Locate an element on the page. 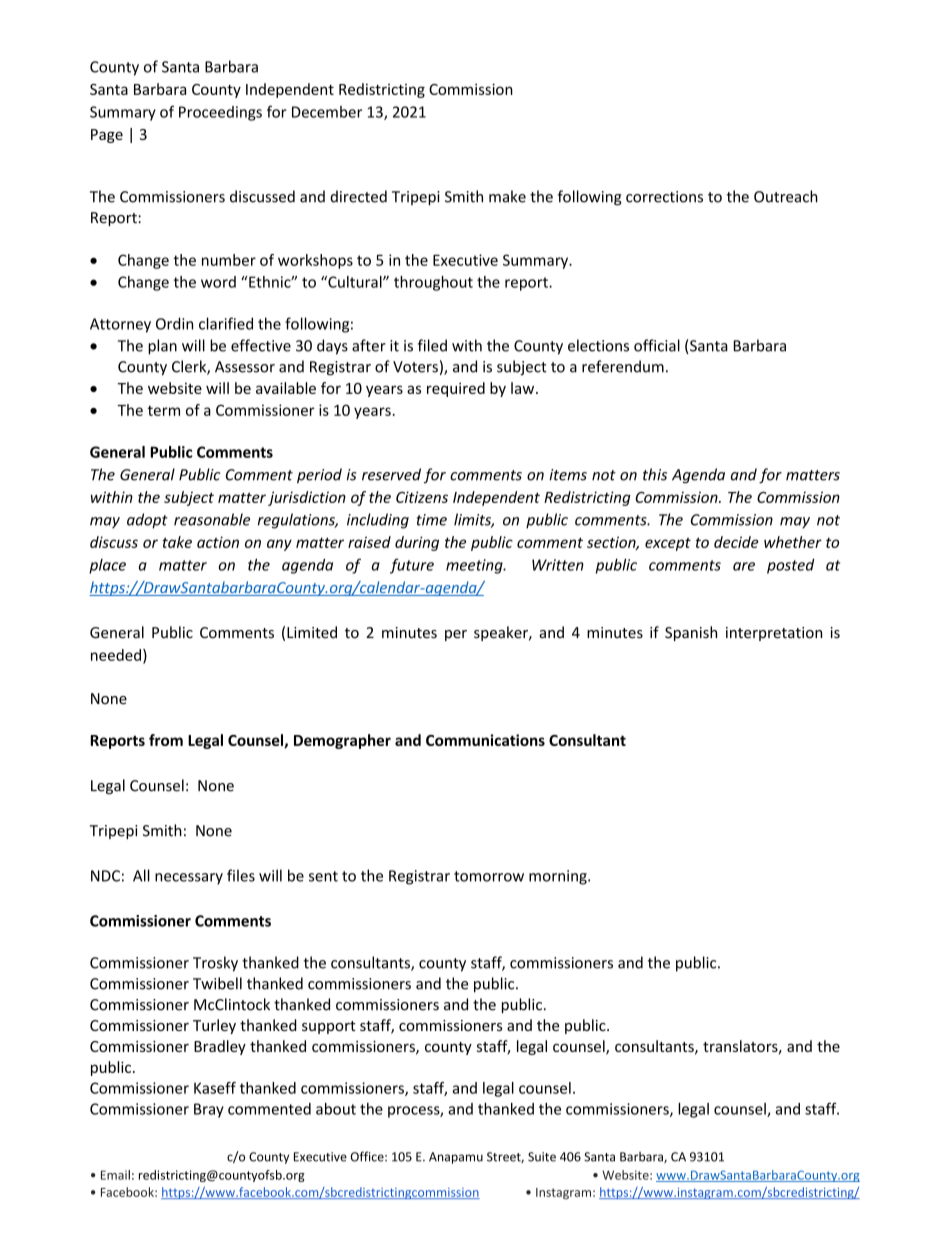  corrections is located at coordinates (664, 197).
